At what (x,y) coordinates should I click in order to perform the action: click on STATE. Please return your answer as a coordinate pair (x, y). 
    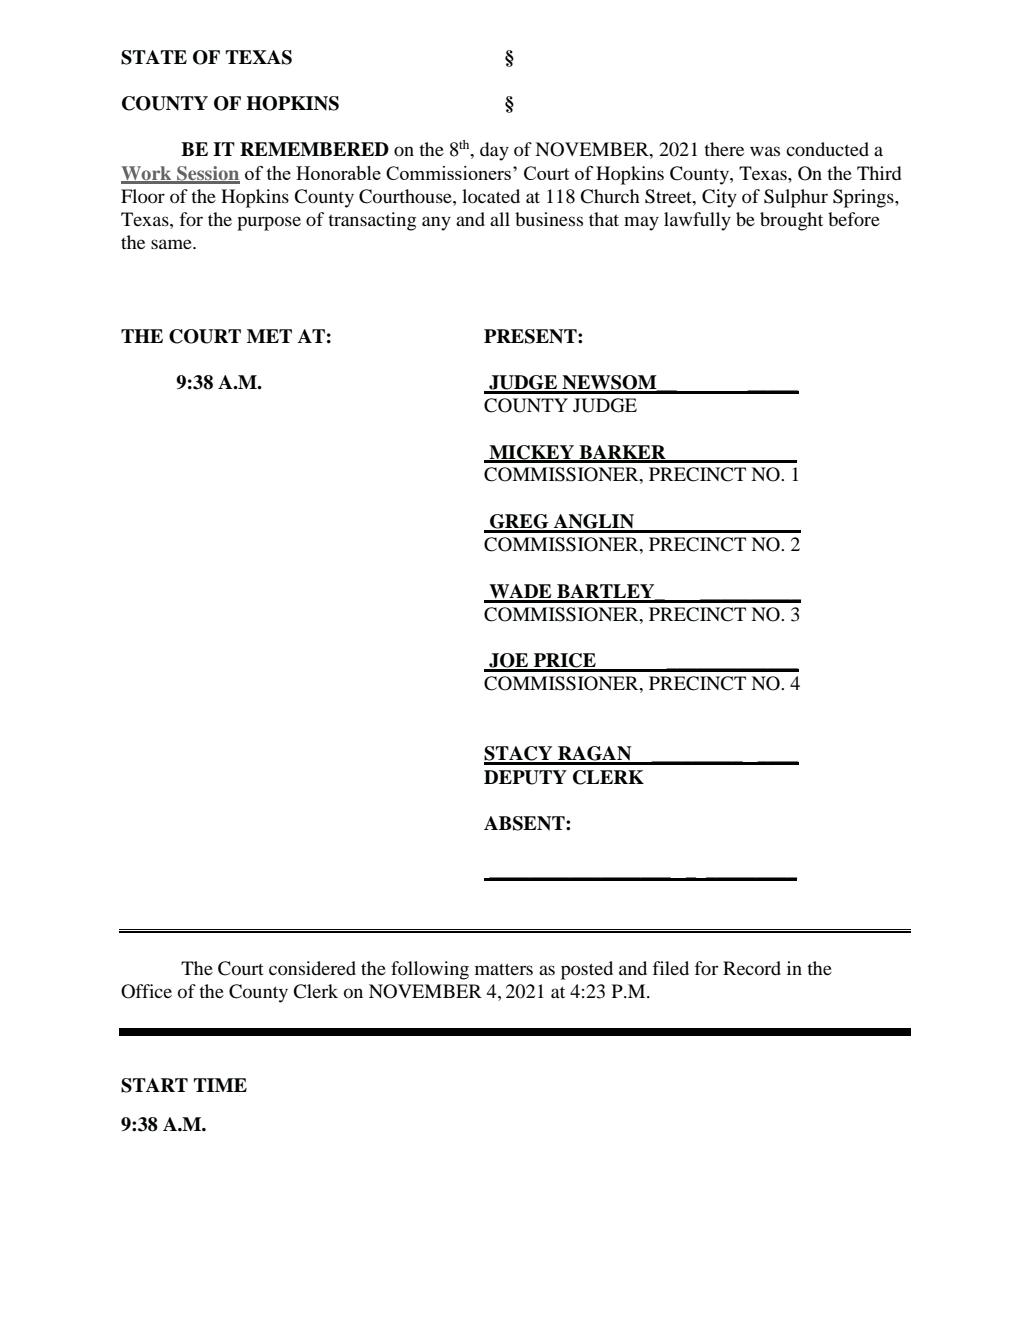
    Looking at the image, I should click on (154, 57).
